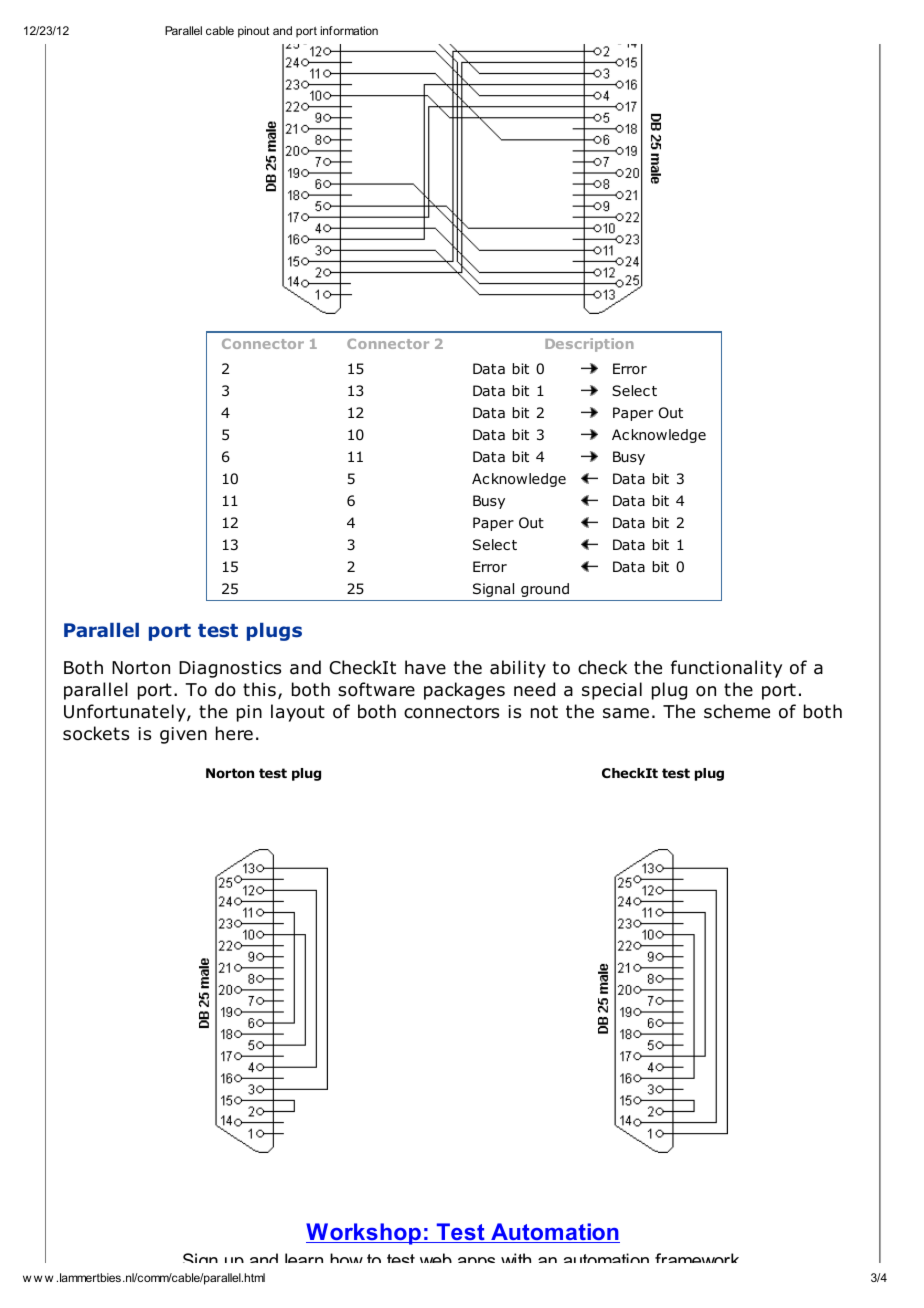  Describe the element at coordinates (697, 1258) in the screenshot. I see `framework` at that location.
